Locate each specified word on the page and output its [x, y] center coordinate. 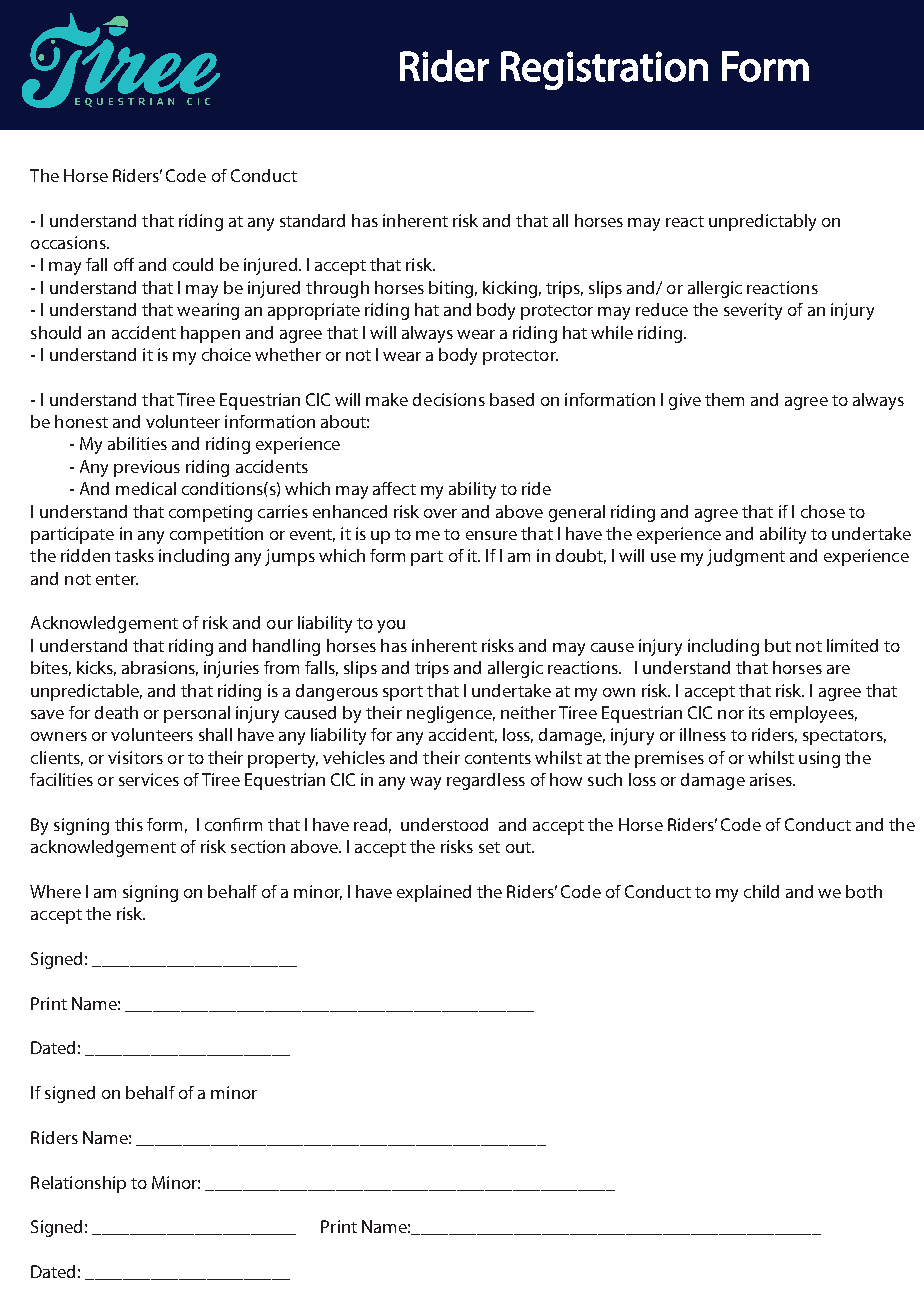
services [149, 779]
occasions [69, 242]
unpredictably [762, 222]
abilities [137, 443]
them [724, 399]
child [761, 891]
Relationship [78, 1184]
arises [772, 779]
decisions [449, 399]
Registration [604, 70]
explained [434, 893]
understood [444, 824]
